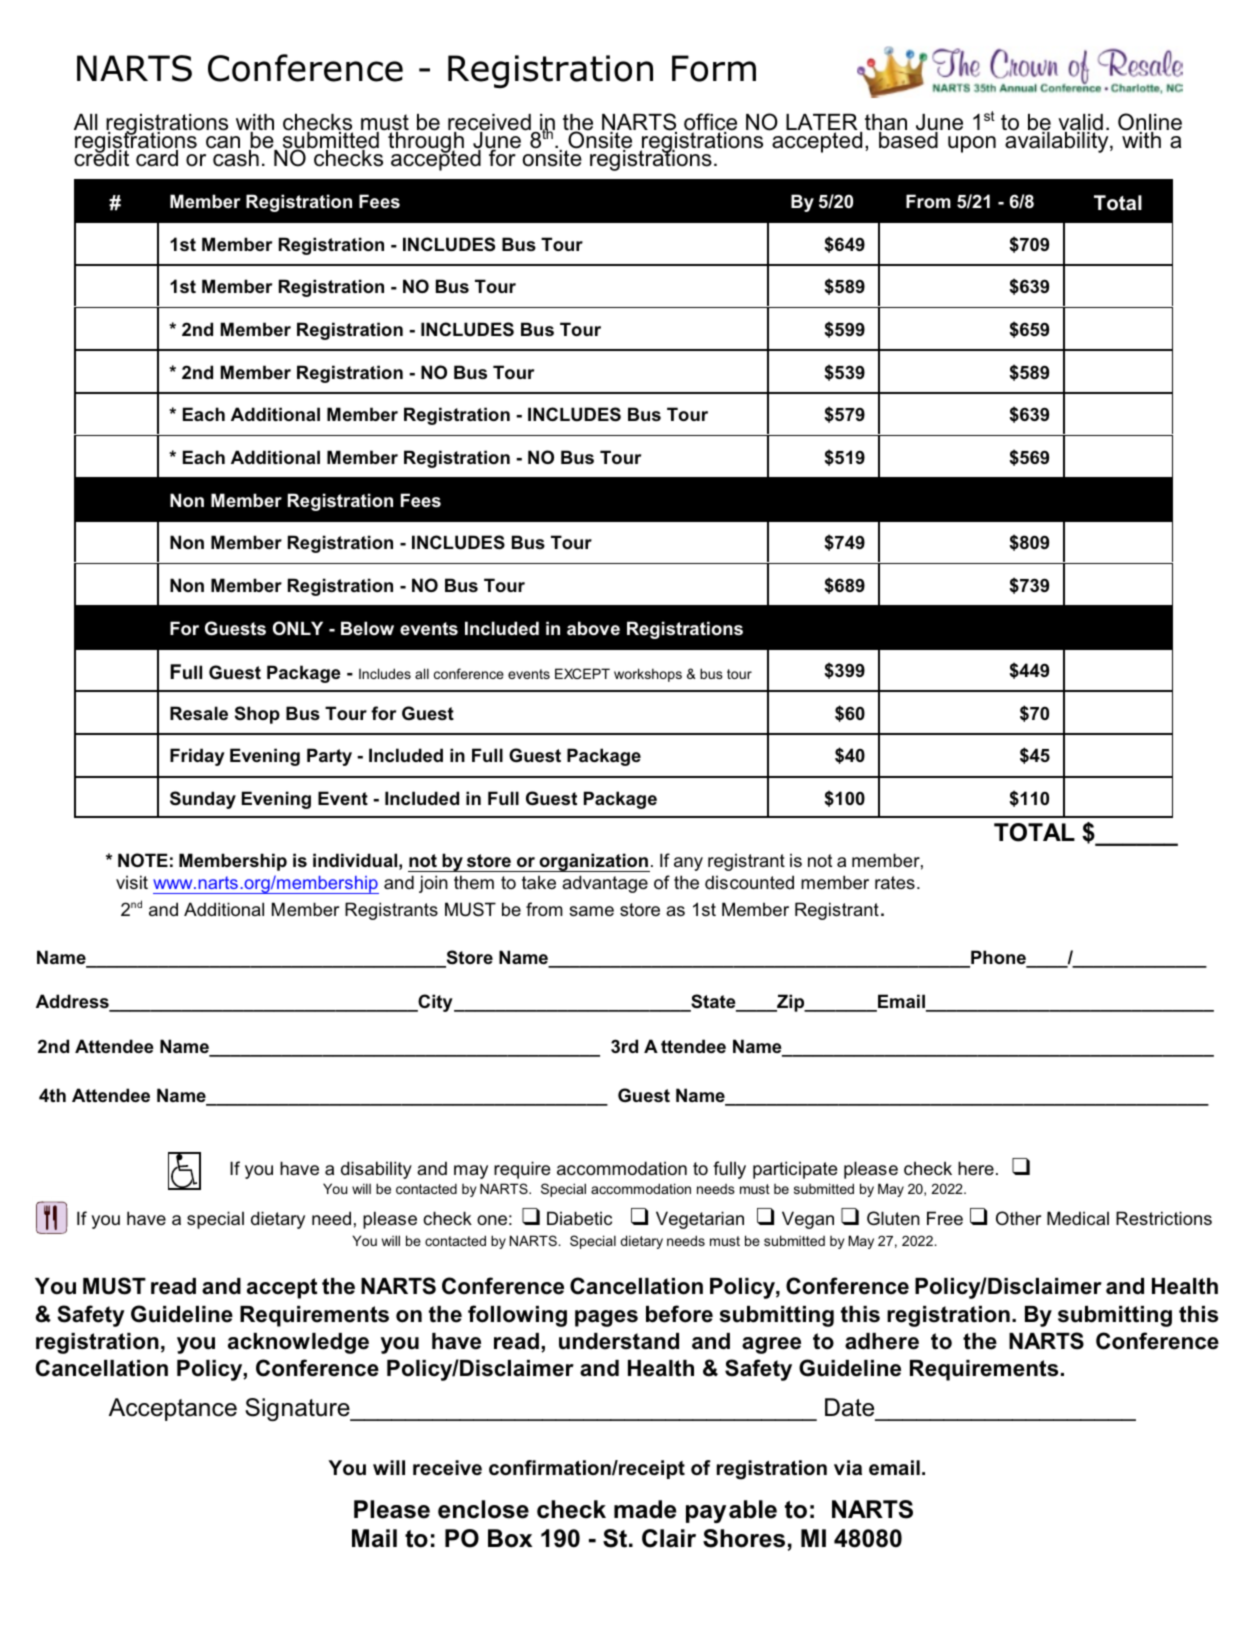  What do you see at coordinates (688, 864) in the screenshot?
I see `any` at bounding box center [688, 864].
